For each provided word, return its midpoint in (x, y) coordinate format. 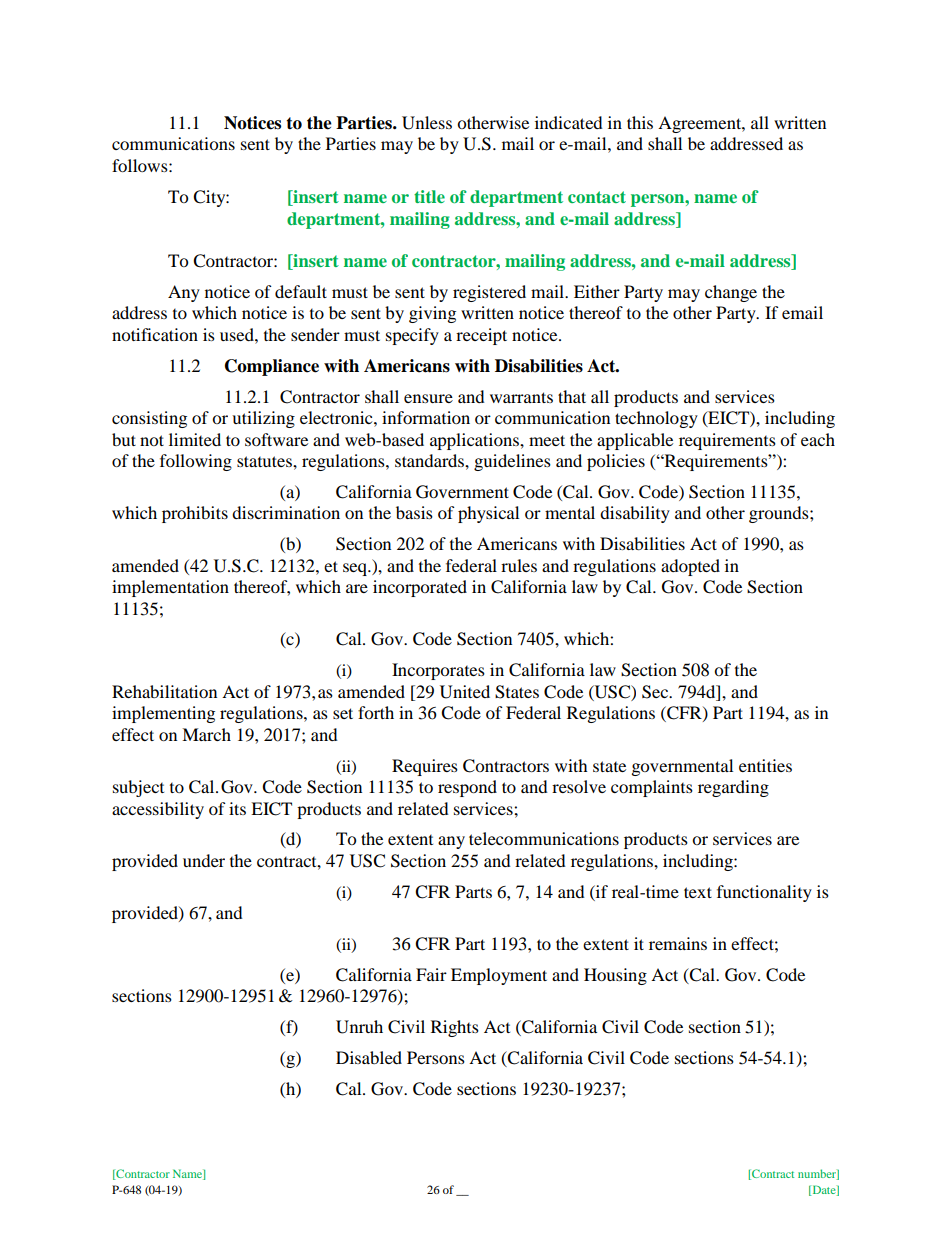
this (640, 122)
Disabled (369, 1057)
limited (195, 439)
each (818, 439)
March (206, 734)
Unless (427, 123)
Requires (425, 767)
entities (765, 765)
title (429, 196)
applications (475, 441)
